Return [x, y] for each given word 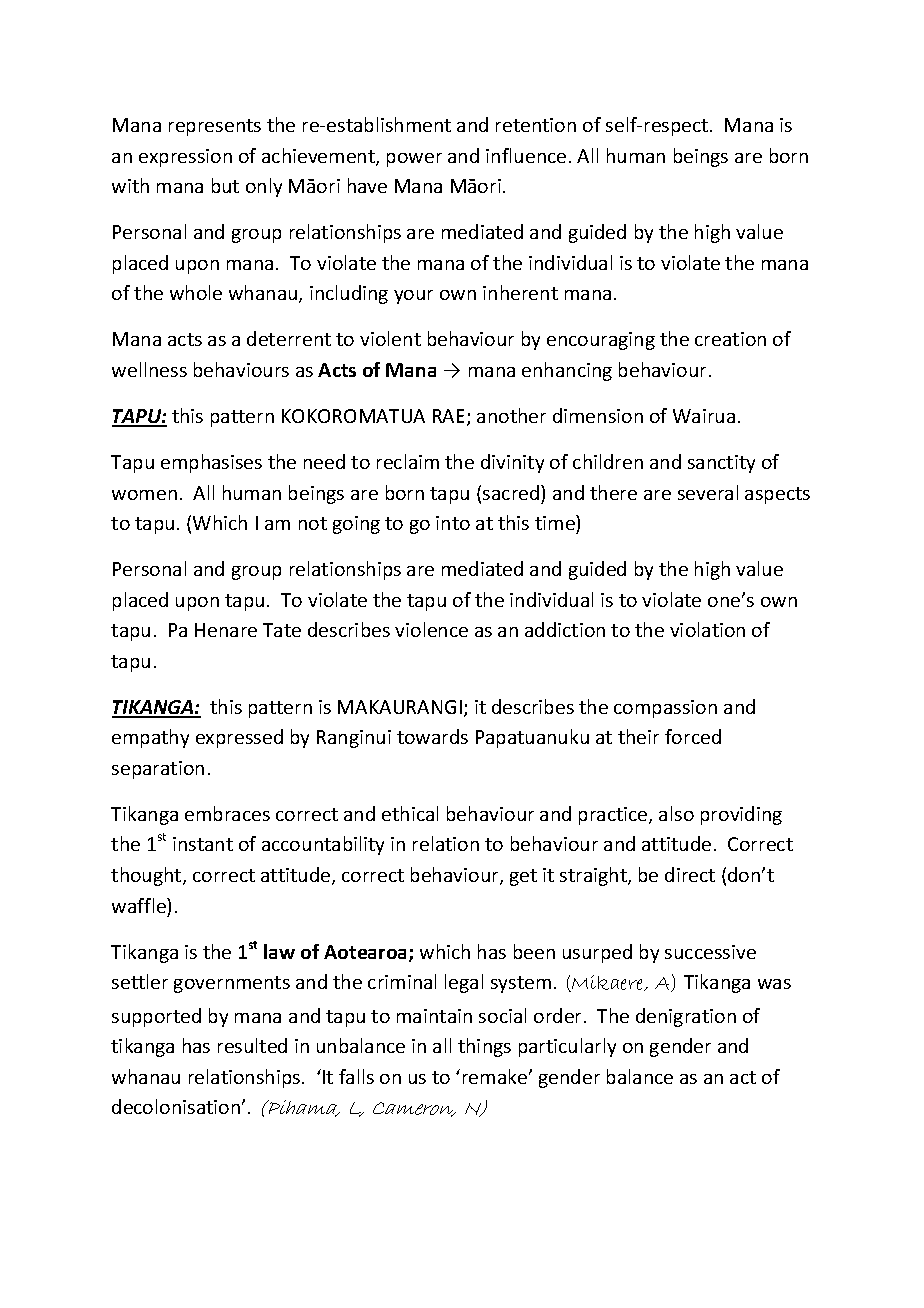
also [676, 813]
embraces [227, 813]
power [414, 160]
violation [707, 629]
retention [536, 125]
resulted [252, 1045]
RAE [450, 417]
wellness [149, 369]
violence [431, 629]
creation [730, 339]
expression [185, 158]
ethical [410, 813]
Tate [282, 630]
